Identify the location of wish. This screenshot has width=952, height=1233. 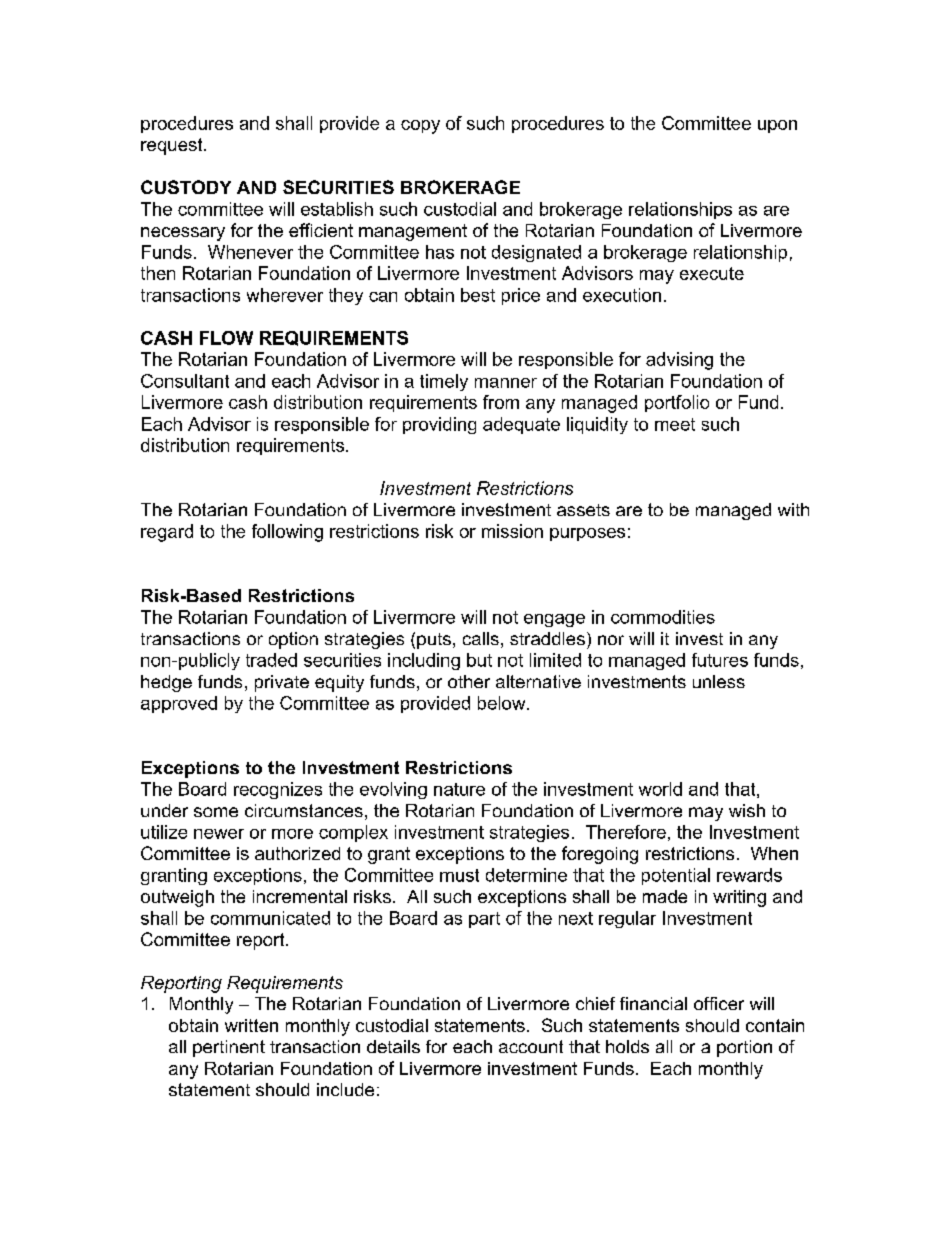
(747, 810).
